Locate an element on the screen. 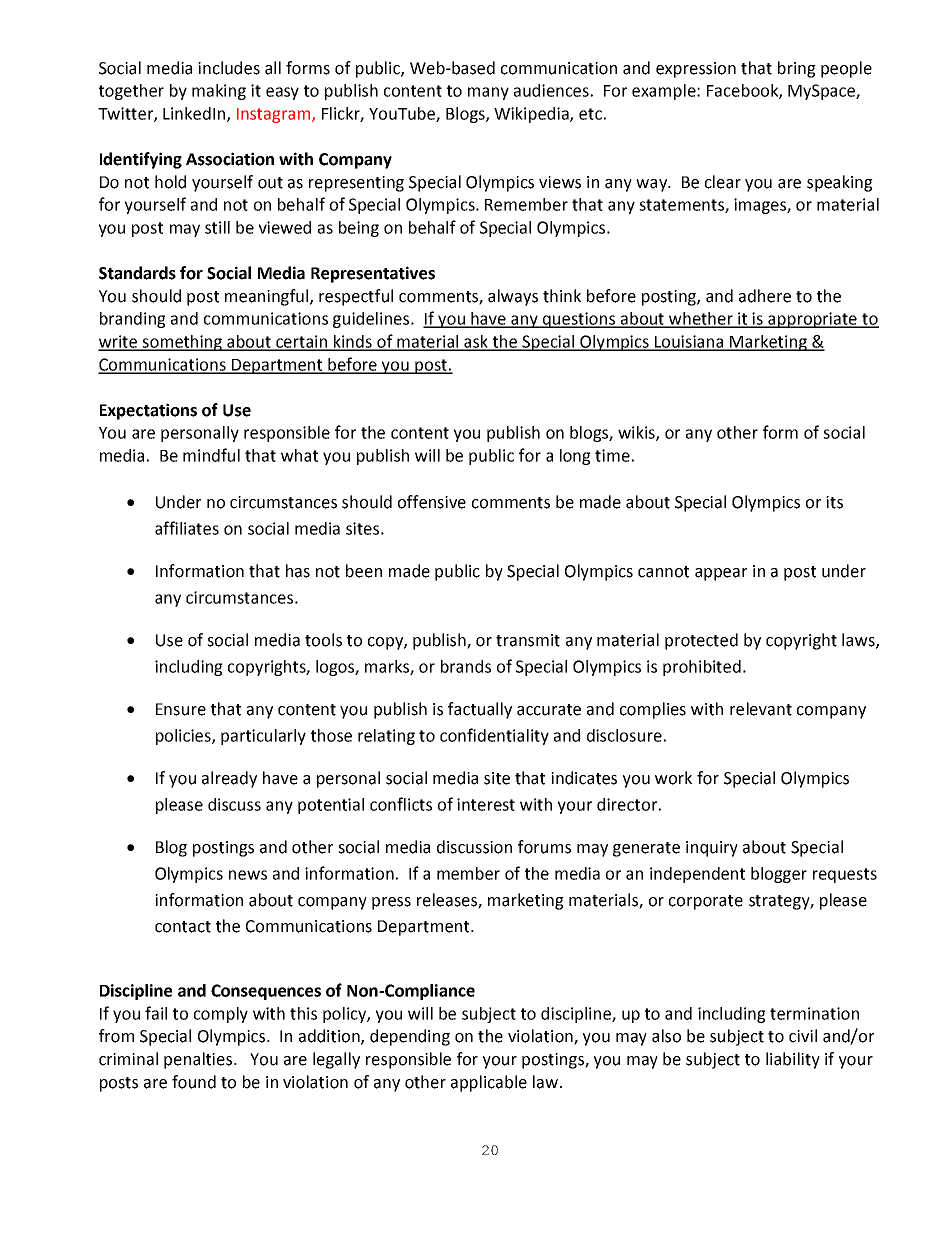 This screenshot has height=1233, width=952. making is located at coordinates (219, 92).
